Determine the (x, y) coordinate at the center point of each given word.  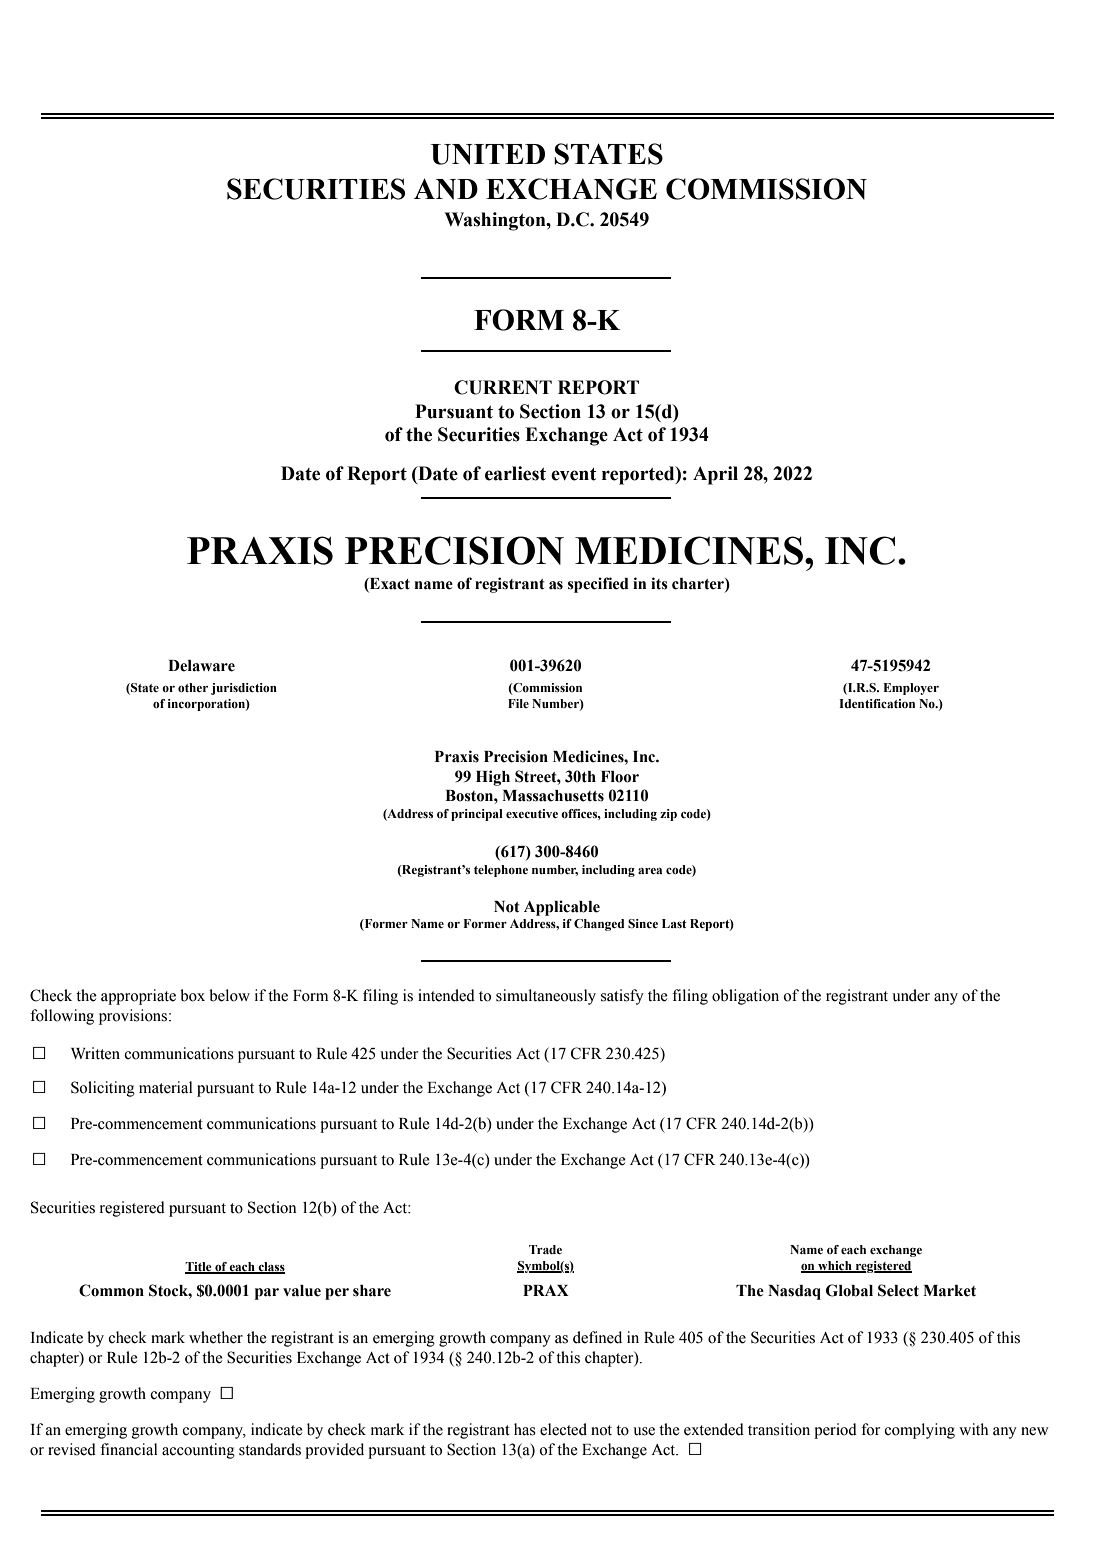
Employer (911, 689)
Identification (877, 703)
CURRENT (503, 387)
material (166, 1087)
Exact (389, 585)
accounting (198, 1451)
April (715, 475)
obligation (745, 997)
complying (919, 1431)
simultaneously (546, 997)
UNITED (488, 154)
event (574, 474)
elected (563, 1429)
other (193, 687)
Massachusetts (553, 796)
